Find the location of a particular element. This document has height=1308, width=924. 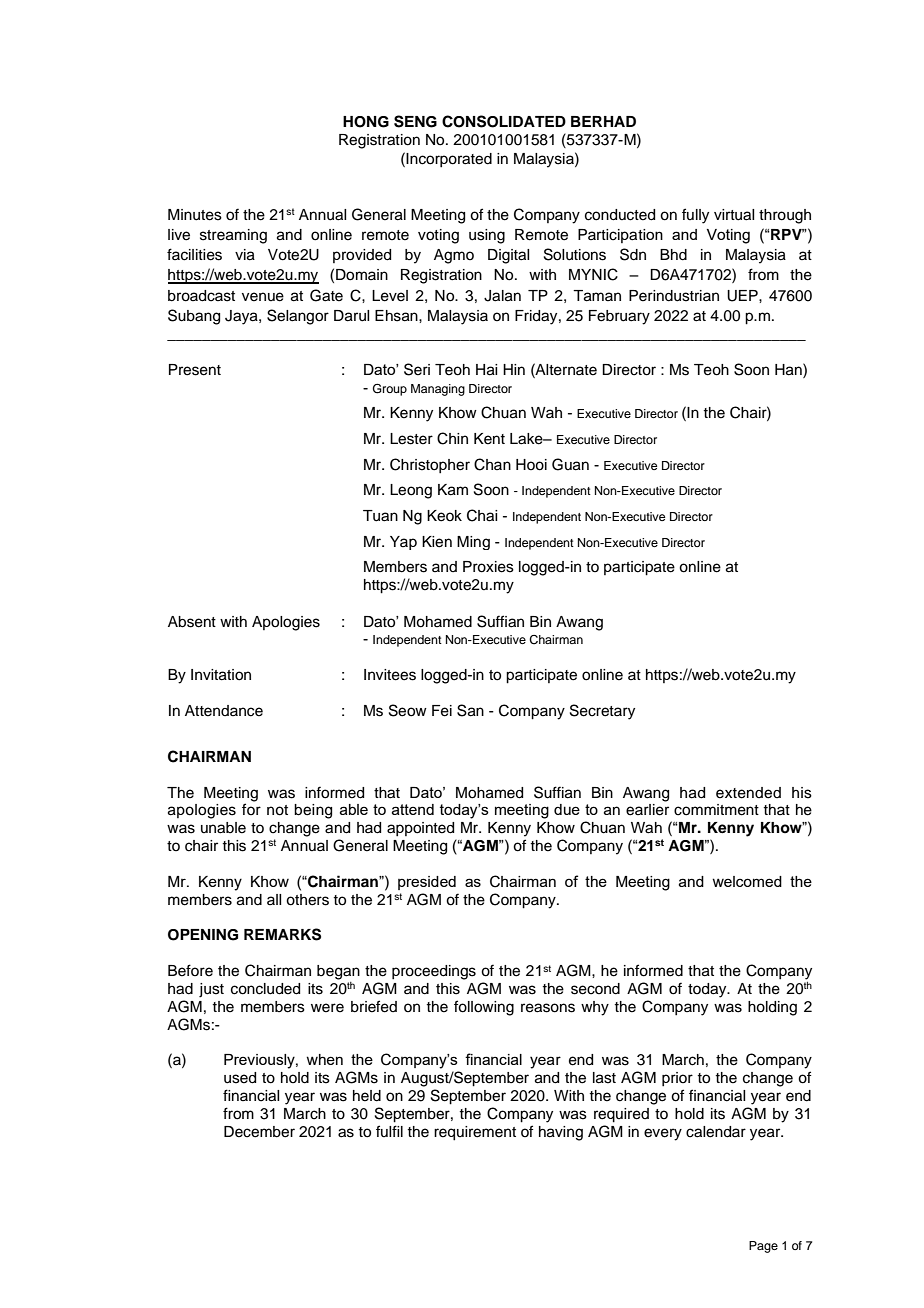

requirement is located at coordinates (475, 1133).
